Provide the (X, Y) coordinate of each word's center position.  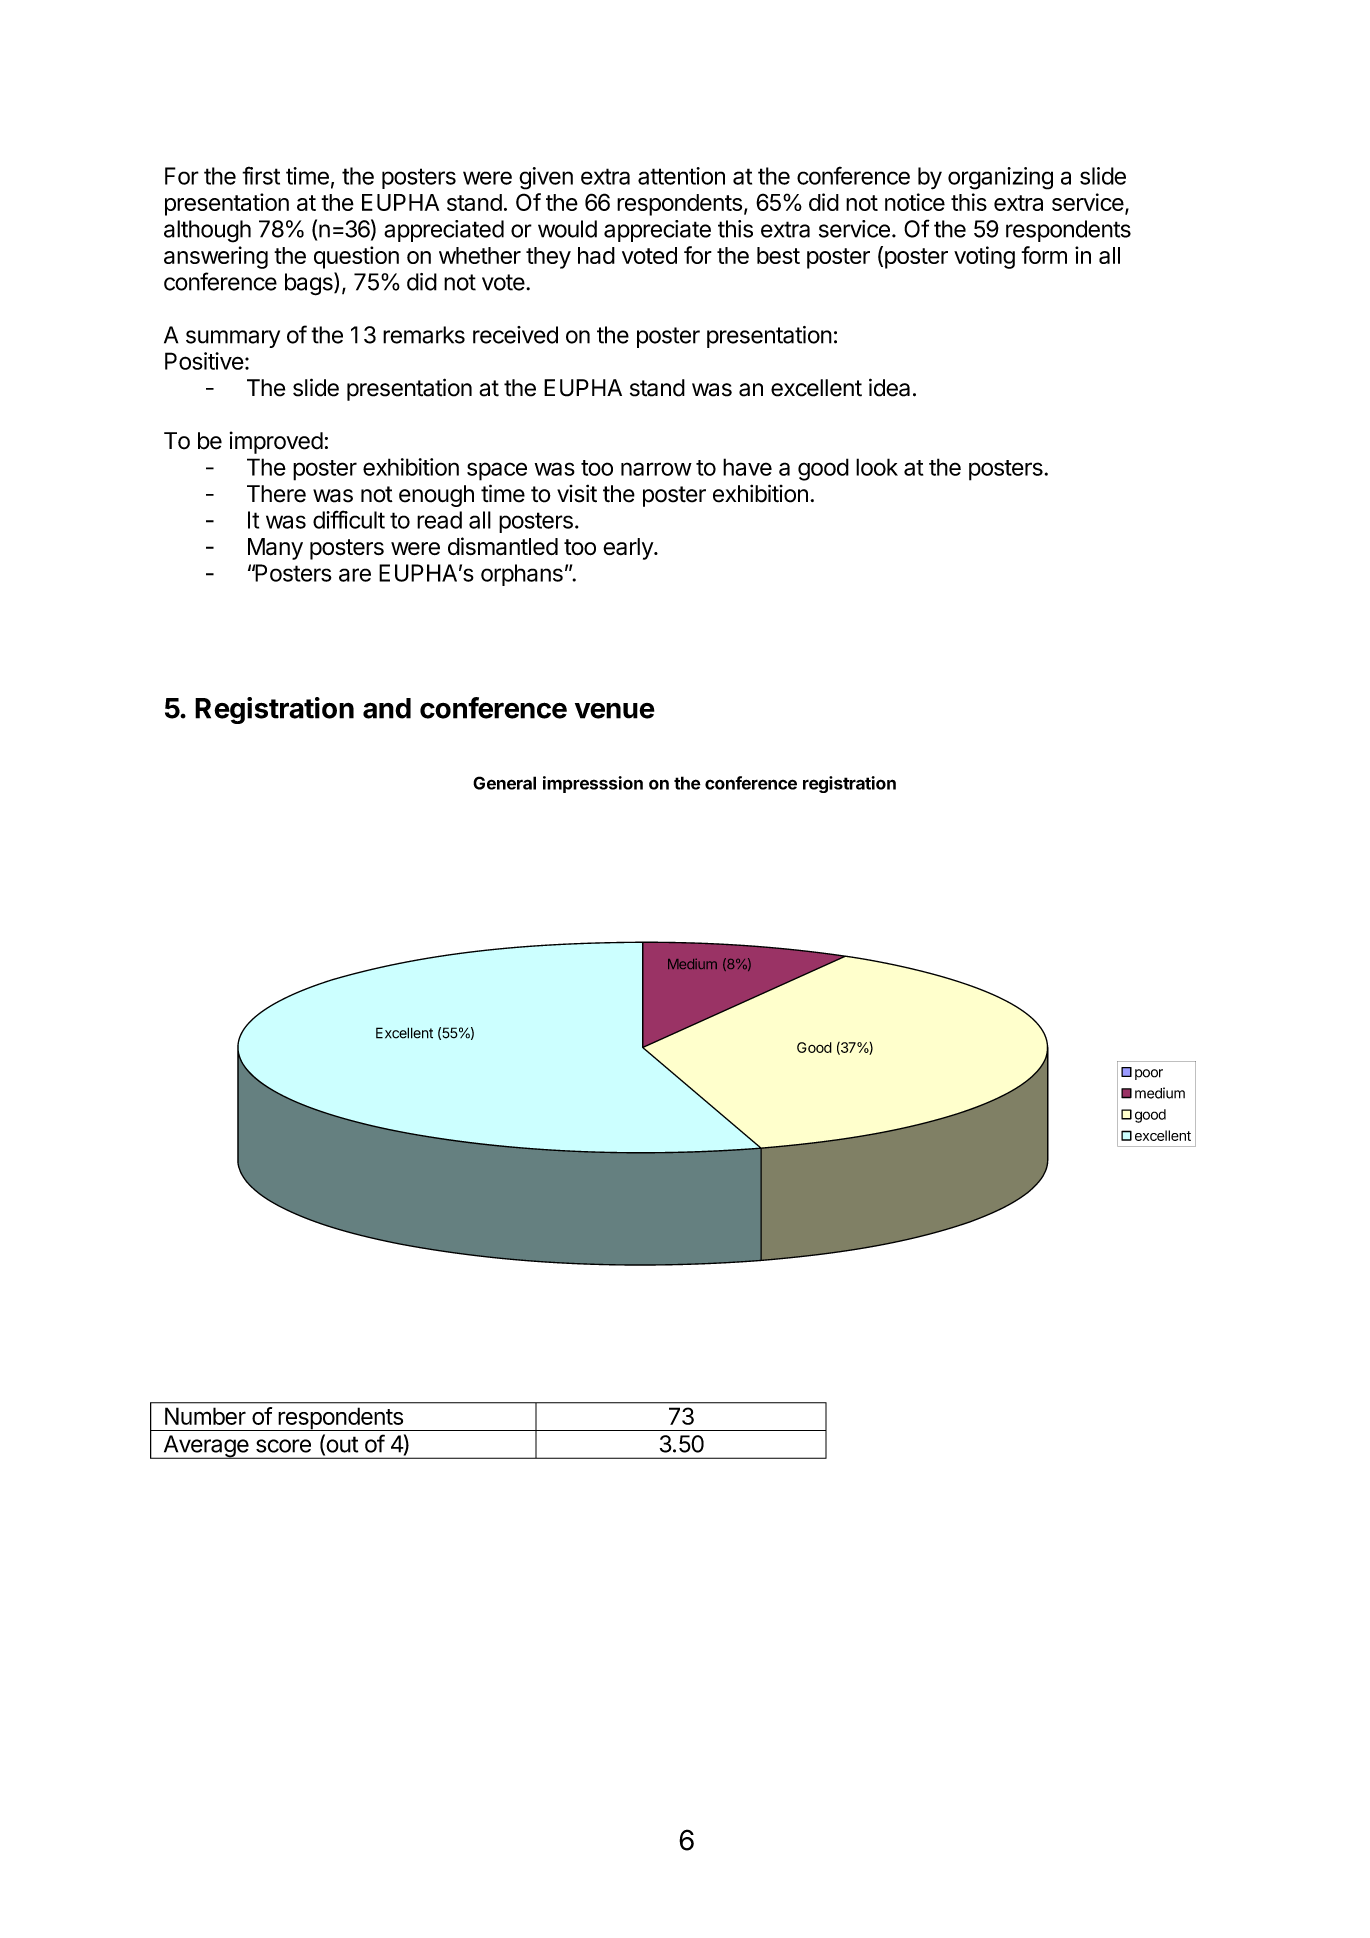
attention (681, 176)
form (1044, 255)
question (356, 257)
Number (205, 1416)
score (283, 1446)
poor (1149, 1074)
